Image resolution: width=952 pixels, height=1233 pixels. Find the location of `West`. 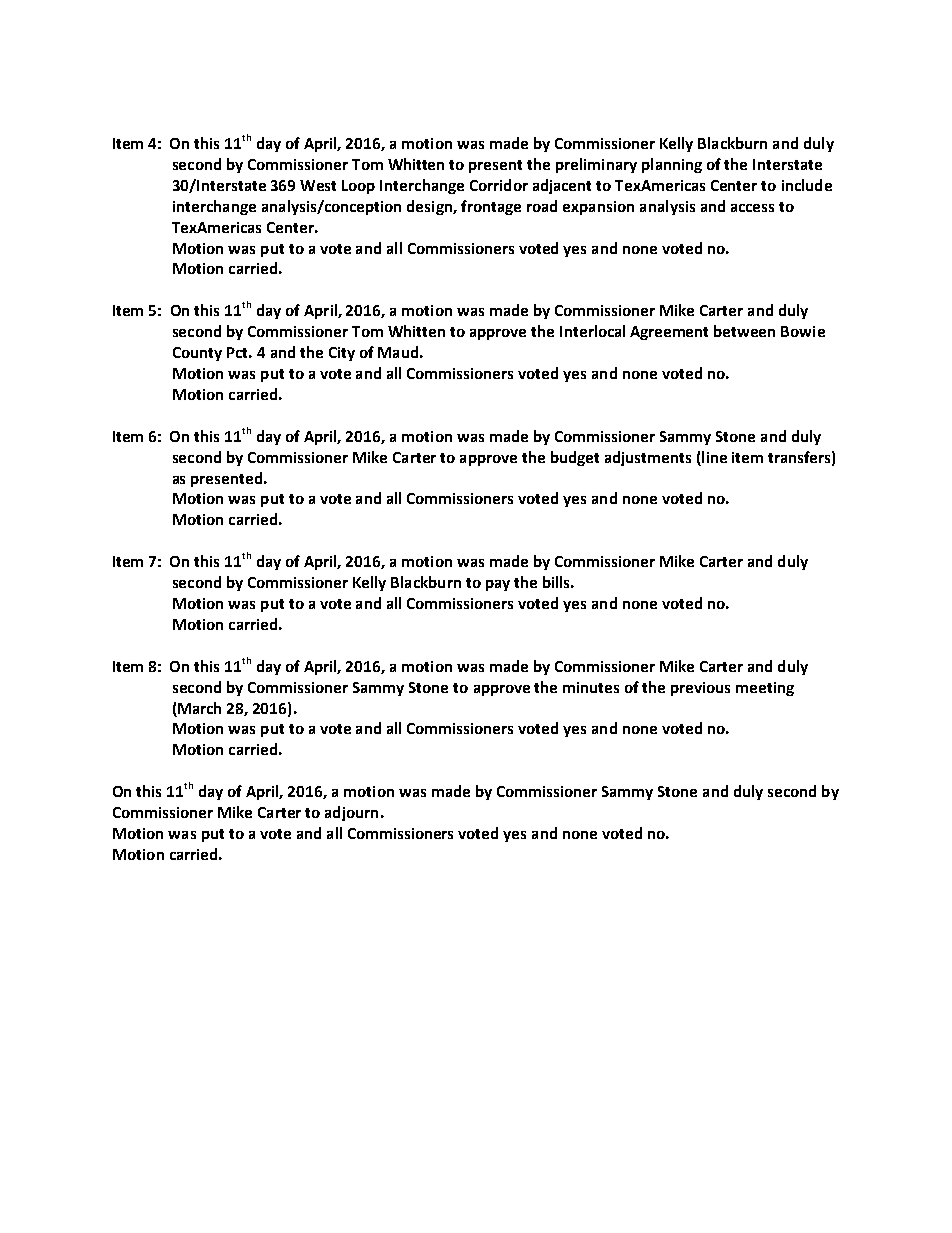

West is located at coordinates (318, 185).
